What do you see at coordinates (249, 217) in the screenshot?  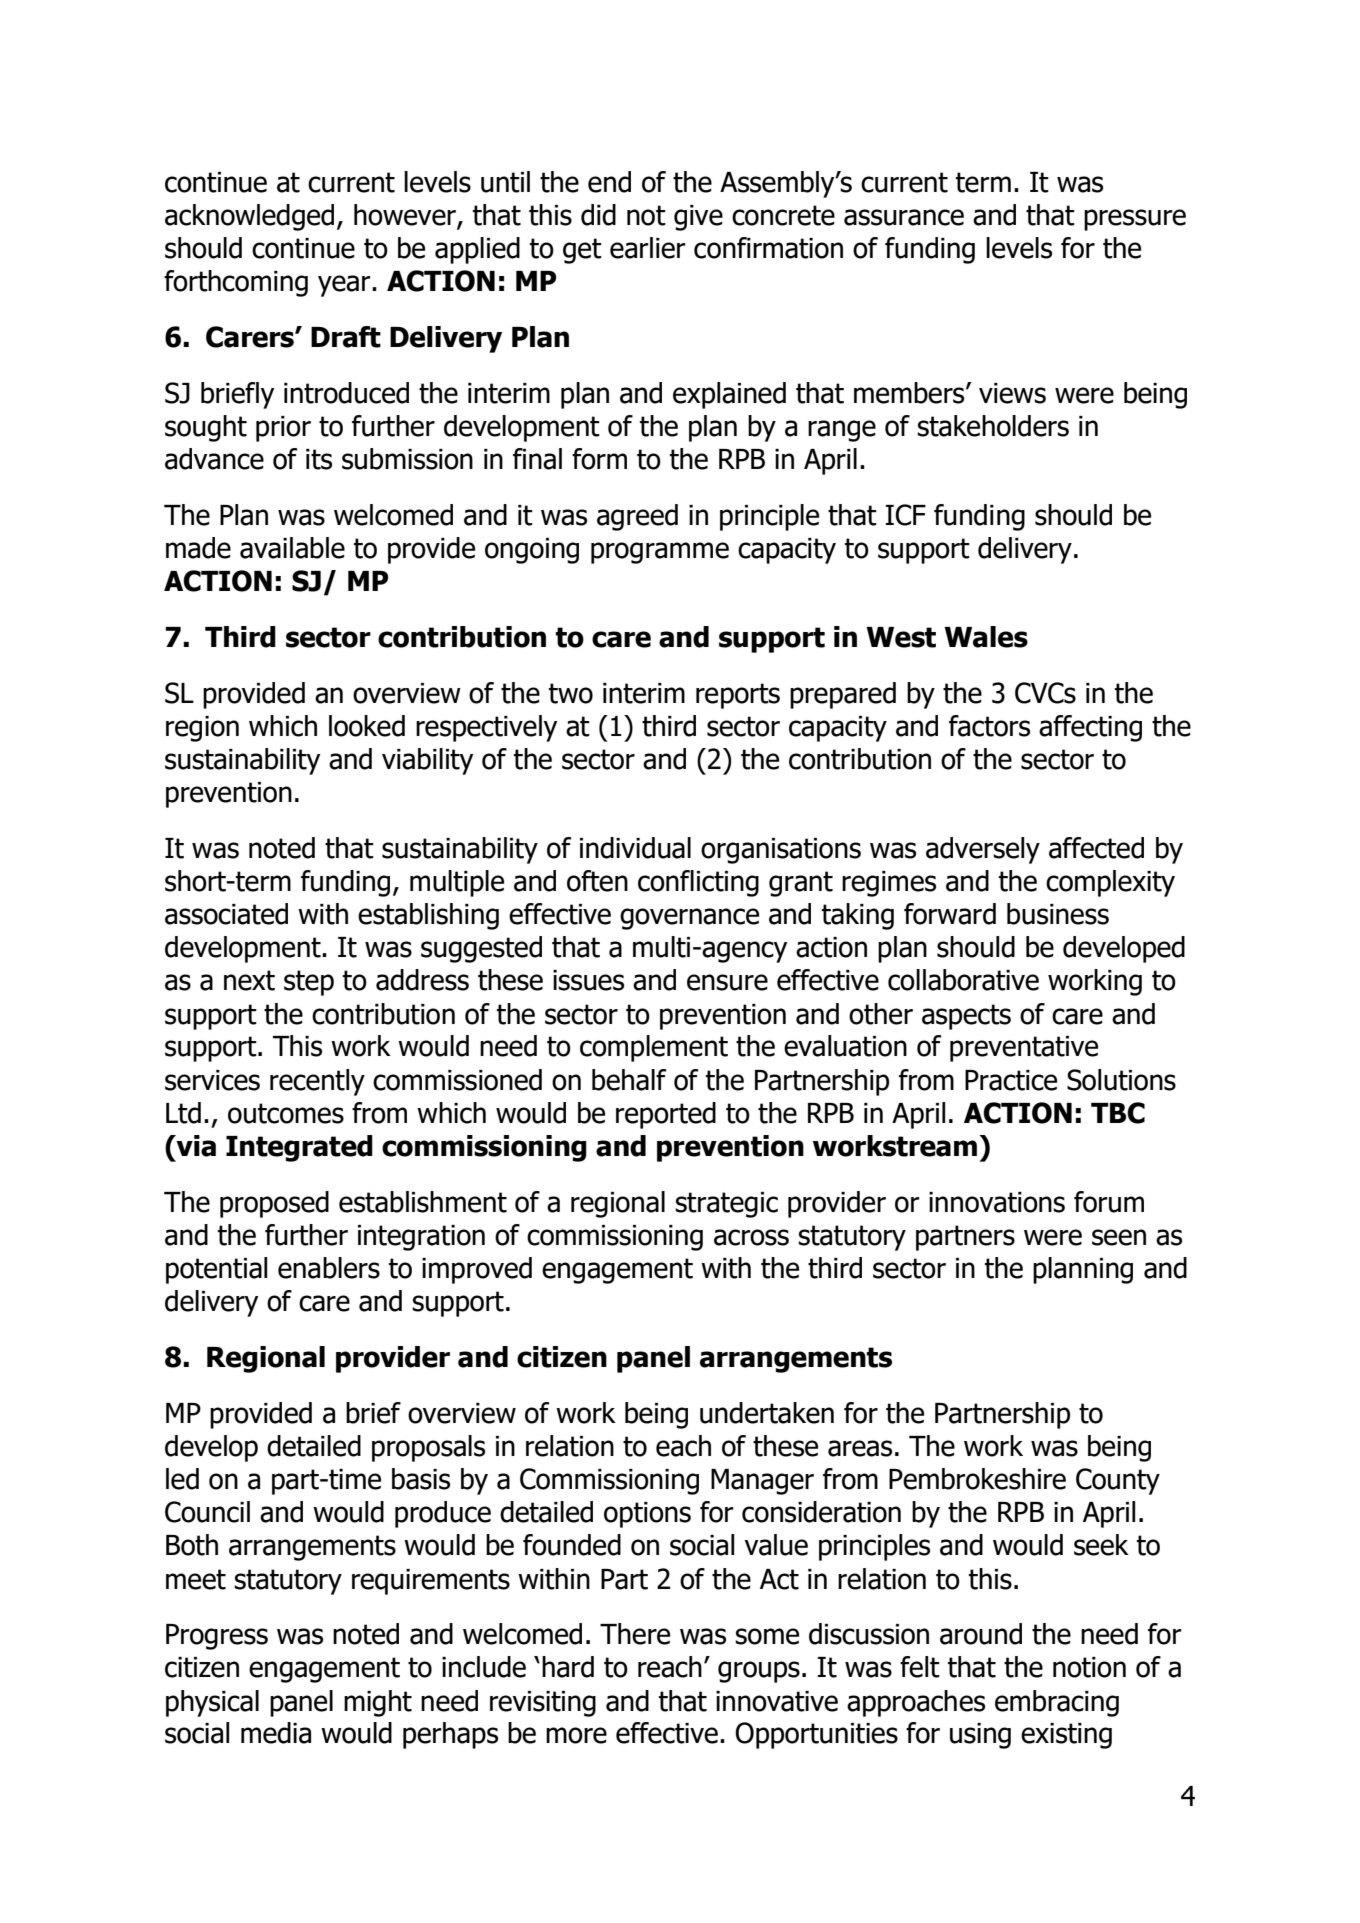 I see `acknowledged` at bounding box center [249, 217].
